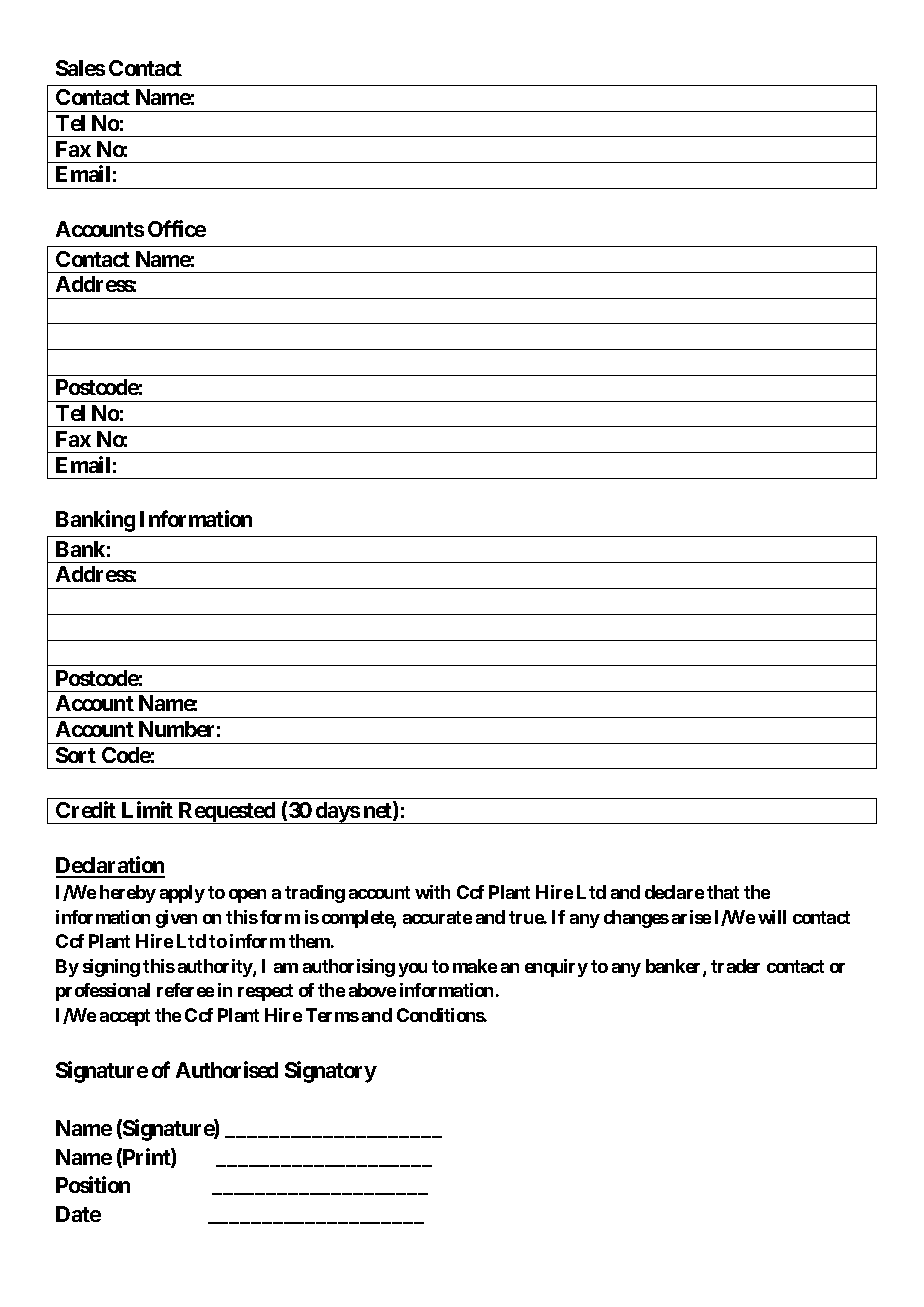 The height and width of the screenshot is (1307, 924). I want to click on you, so click(413, 970).
